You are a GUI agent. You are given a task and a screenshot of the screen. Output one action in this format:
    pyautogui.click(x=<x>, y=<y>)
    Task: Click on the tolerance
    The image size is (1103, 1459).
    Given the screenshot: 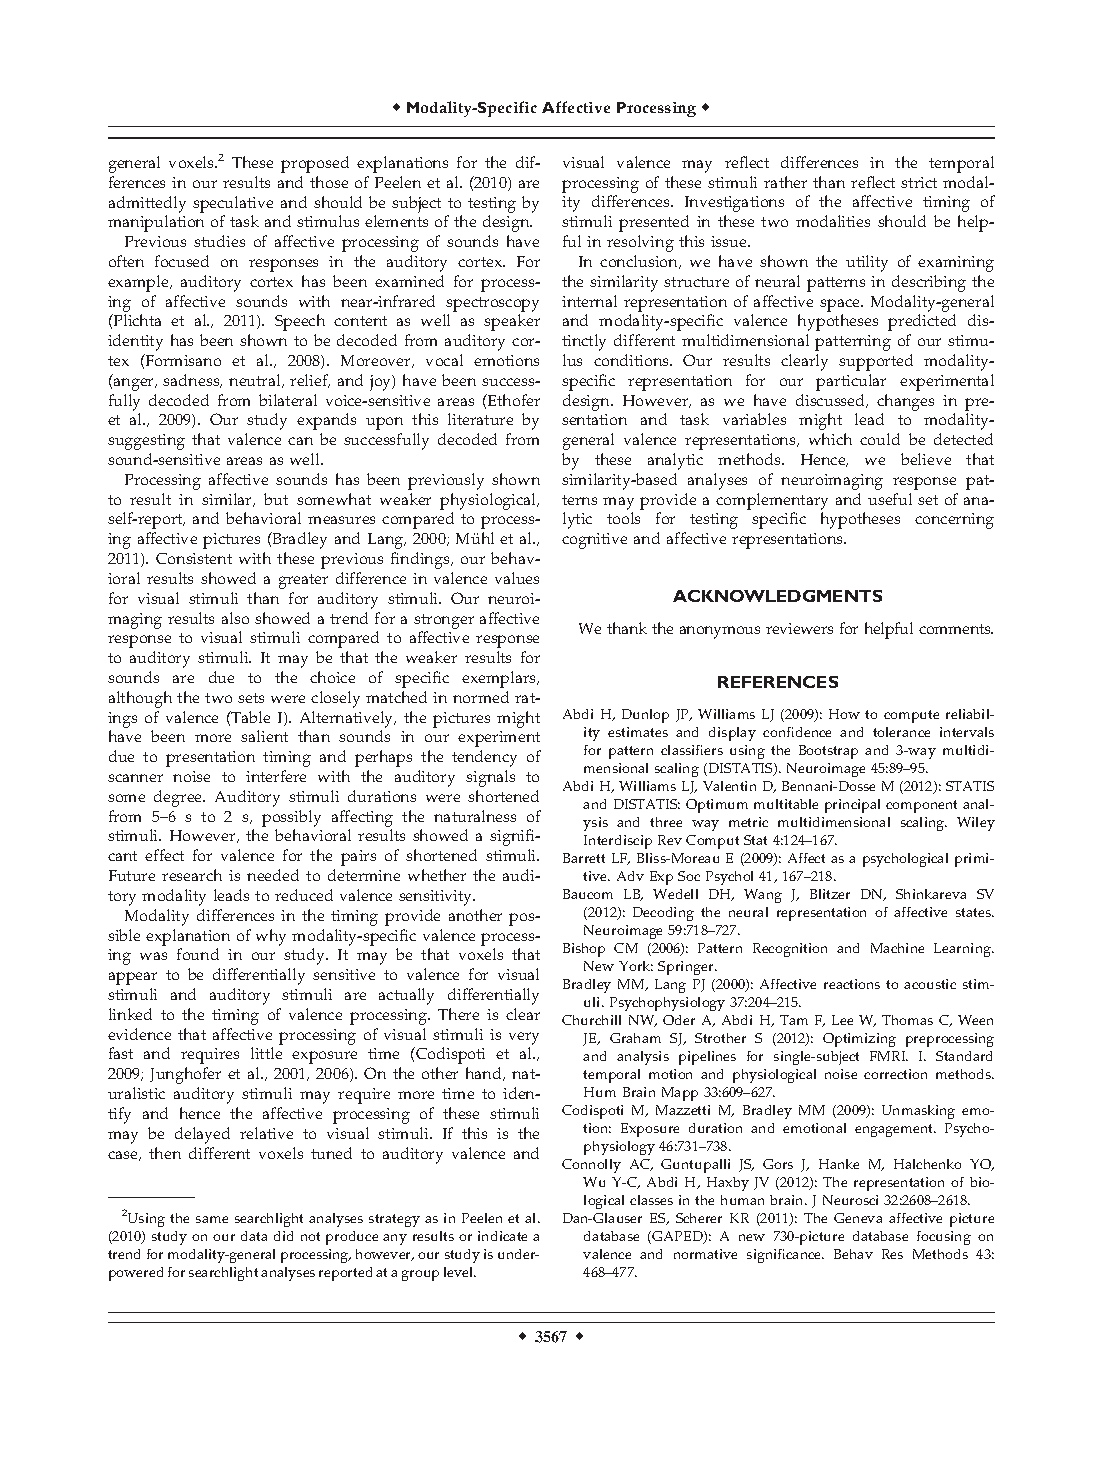 What is the action you would take?
    pyautogui.click(x=901, y=732)
